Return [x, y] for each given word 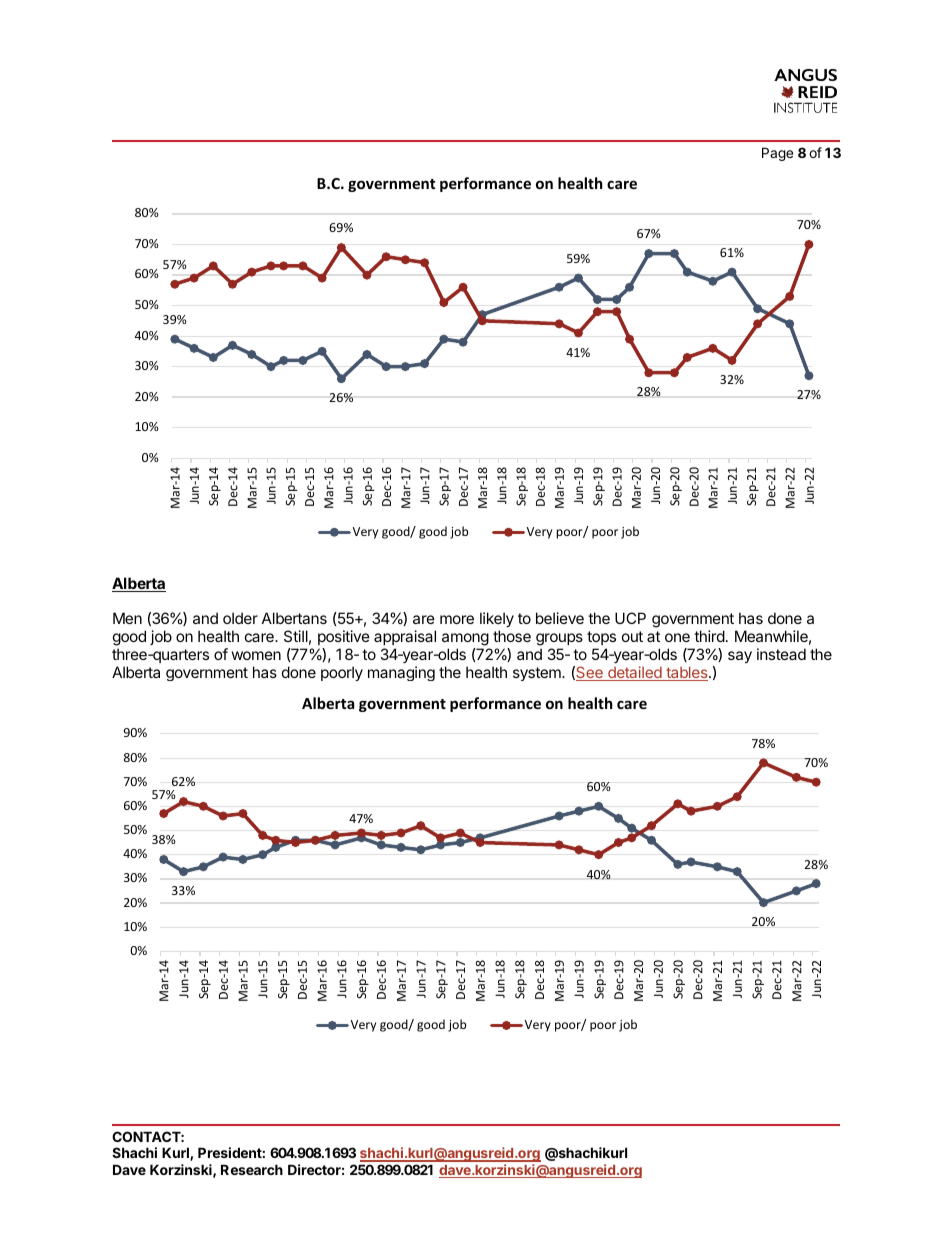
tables [687, 674]
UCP [630, 618]
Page [777, 154]
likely [497, 621]
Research [252, 1169]
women [256, 655]
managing [401, 673]
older [240, 618]
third [709, 636]
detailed [635, 673]
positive [344, 637]
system [538, 674]
